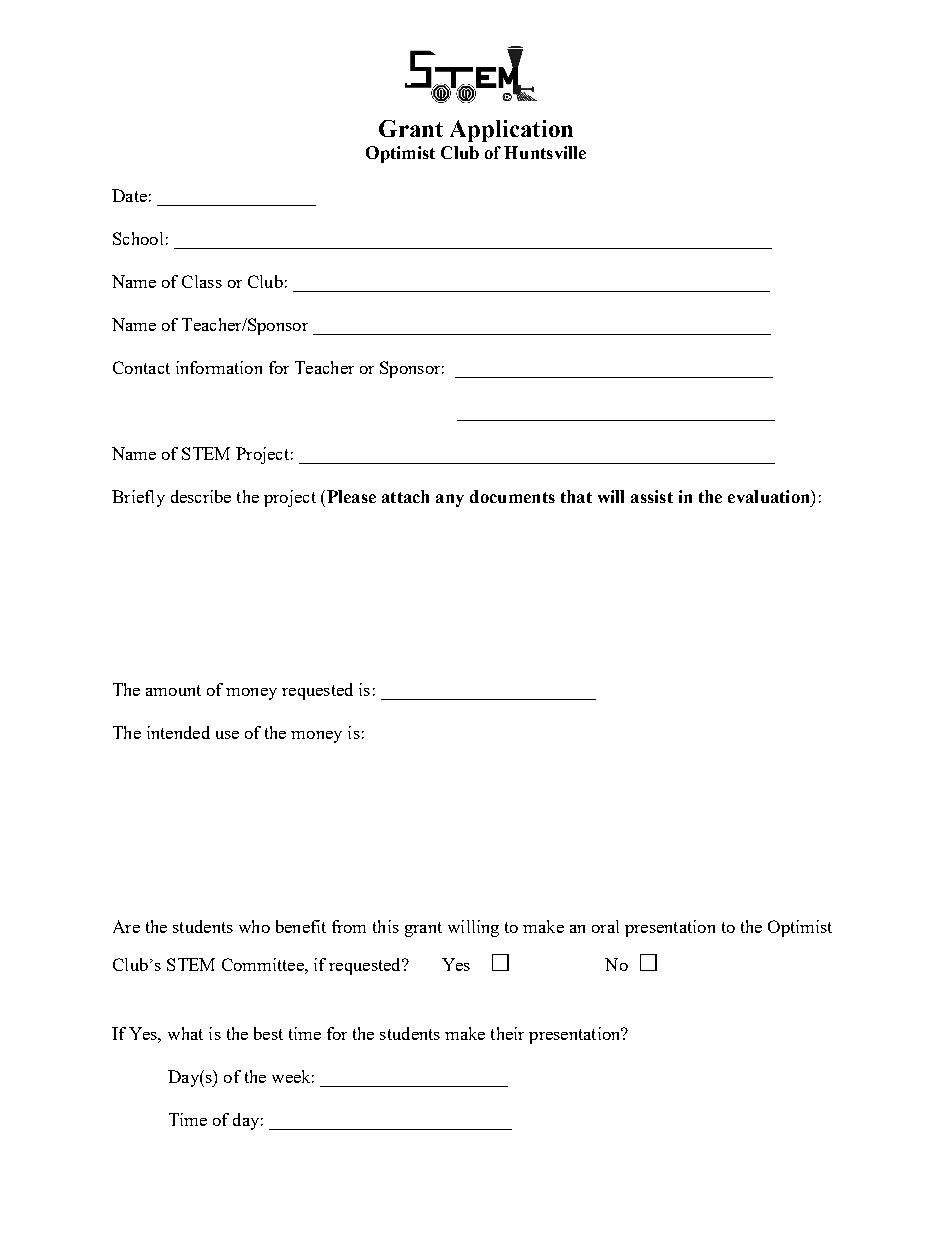 Image resolution: width=952 pixels, height=1233 pixels. What do you see at coordinates (129, 195) in the screenshot?
I see `Date` at bounding box center [129, 195].
